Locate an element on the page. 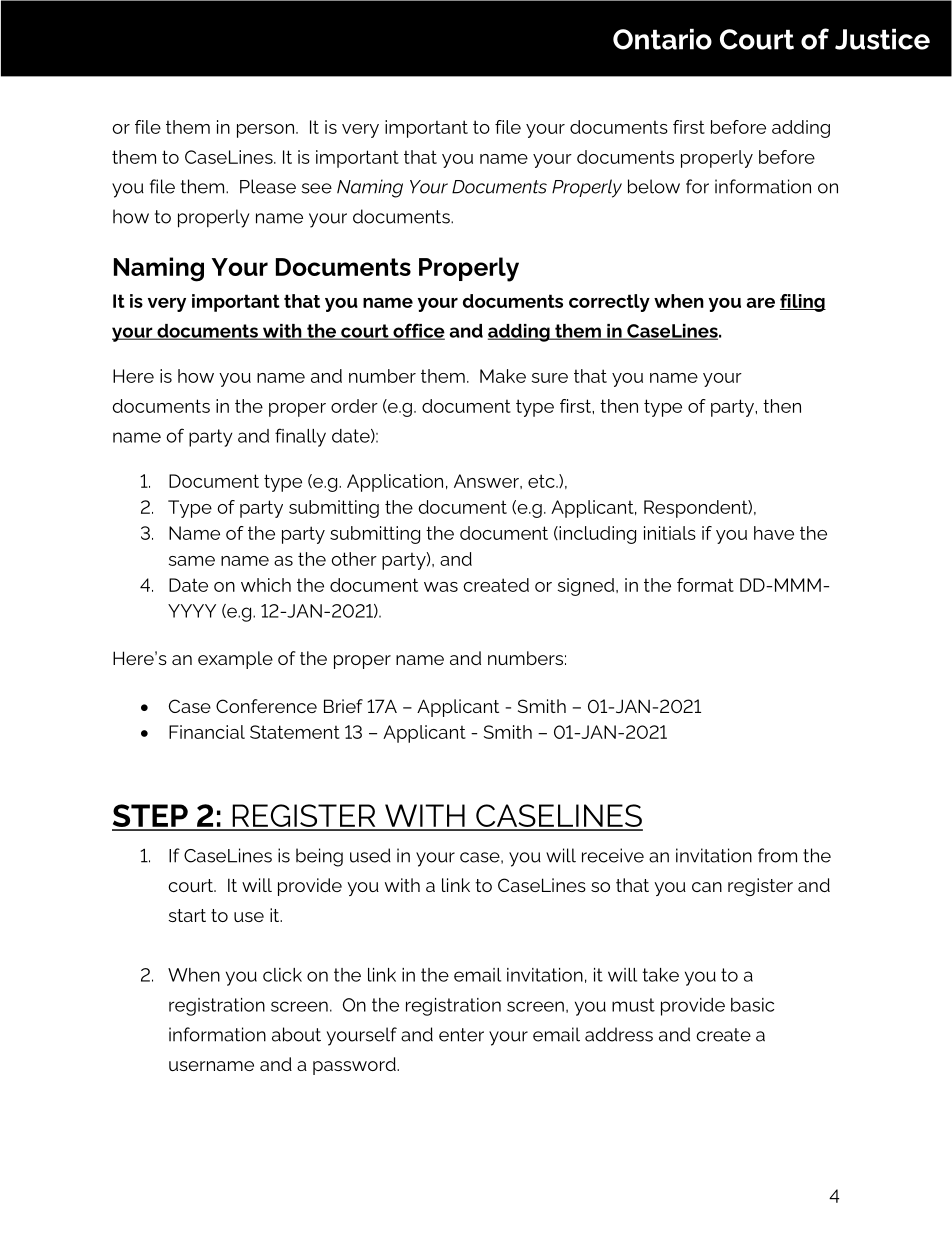 This document has height=1233, width=952. Justice is located at coordinates (882, 39).
